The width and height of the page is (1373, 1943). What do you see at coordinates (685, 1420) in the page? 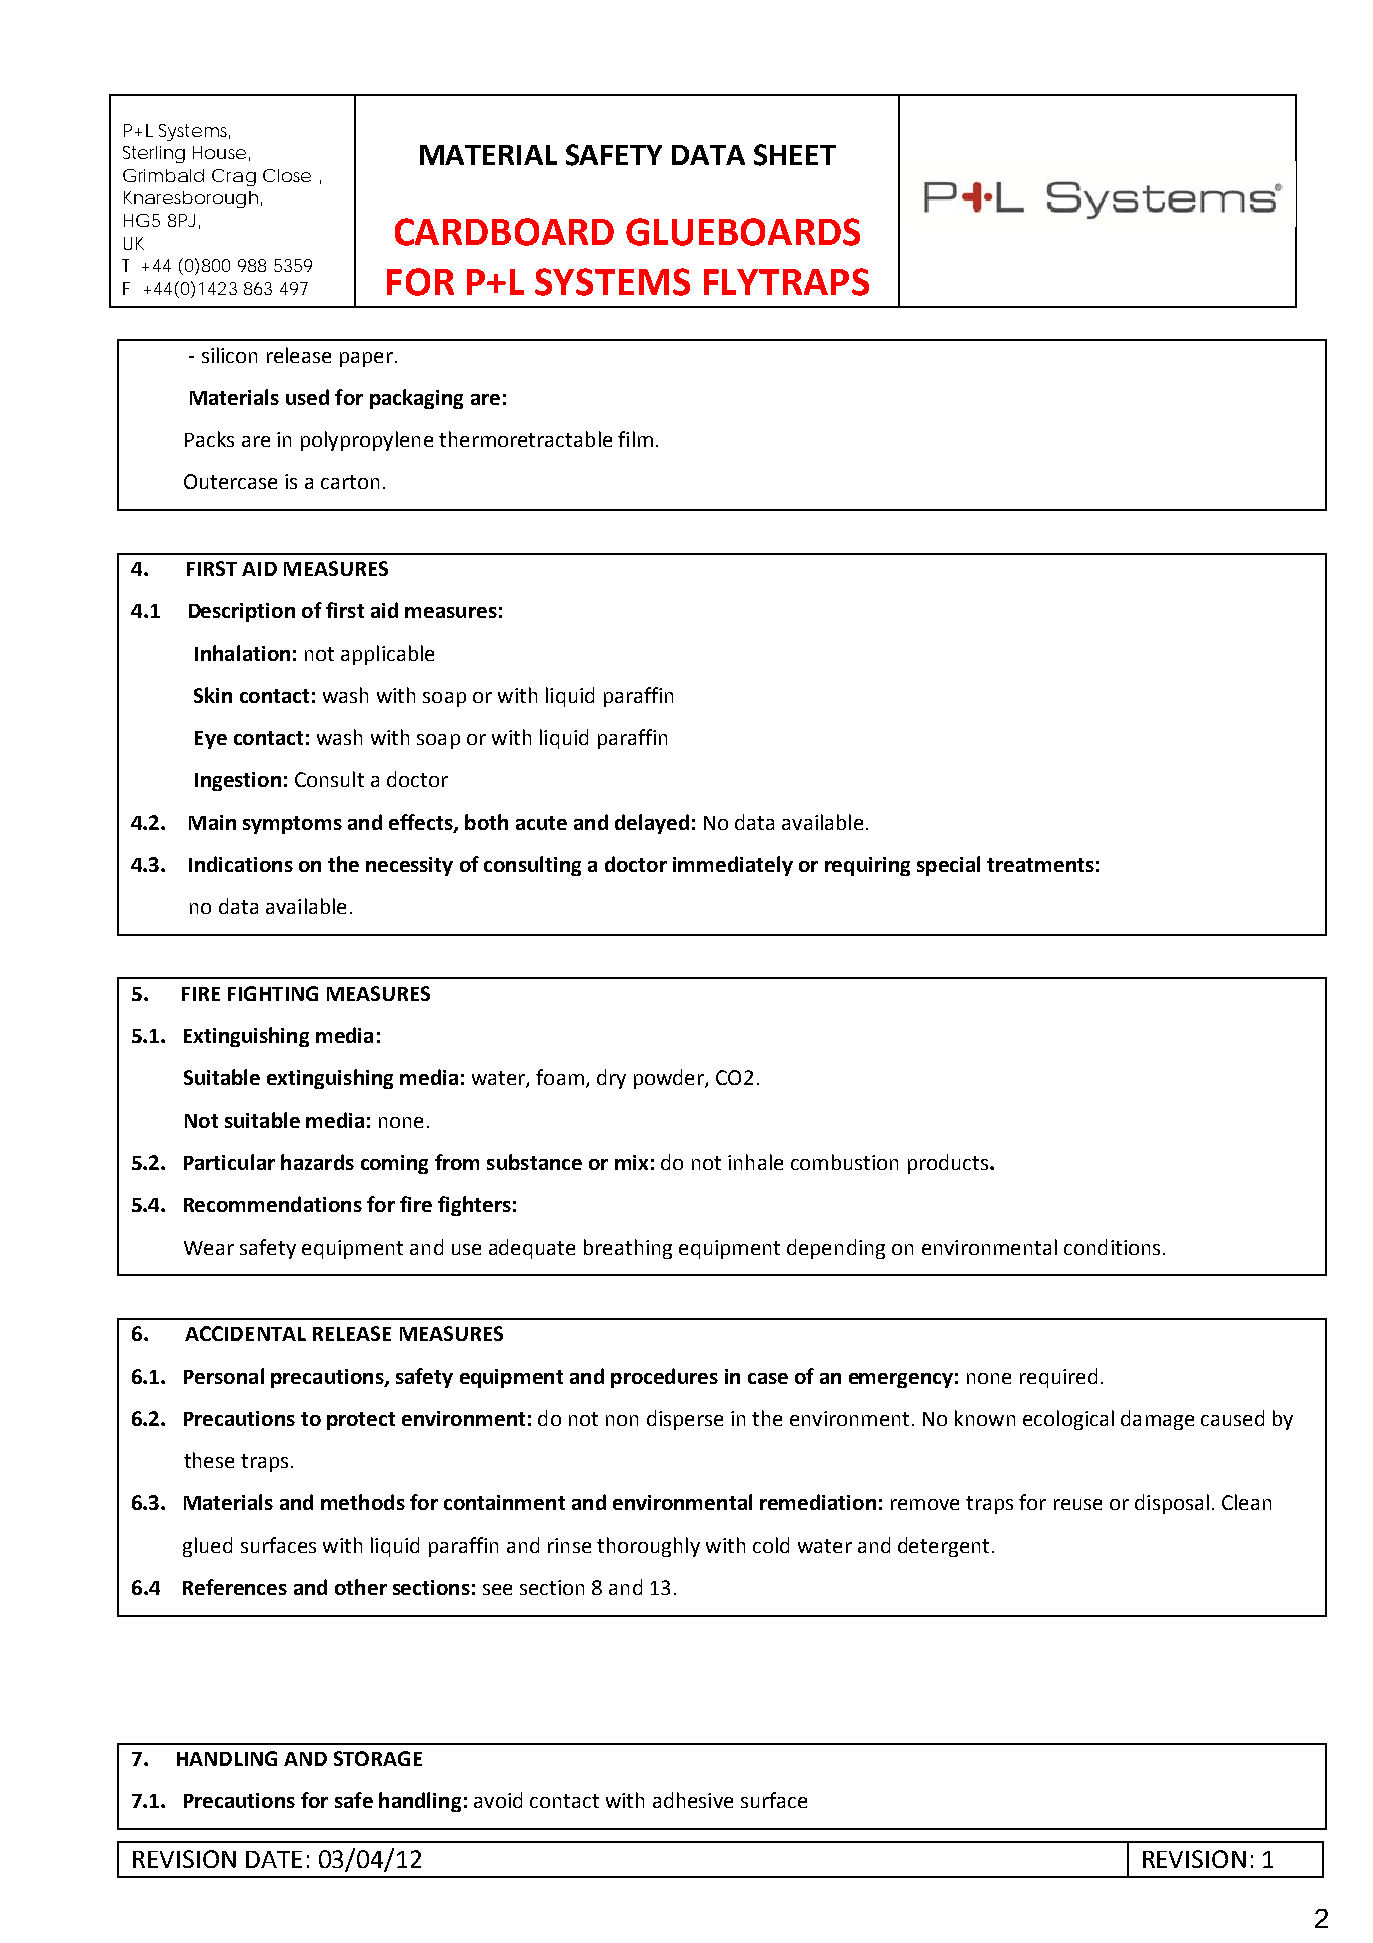
I see `disperse` at bounding box center [685, 1420].
